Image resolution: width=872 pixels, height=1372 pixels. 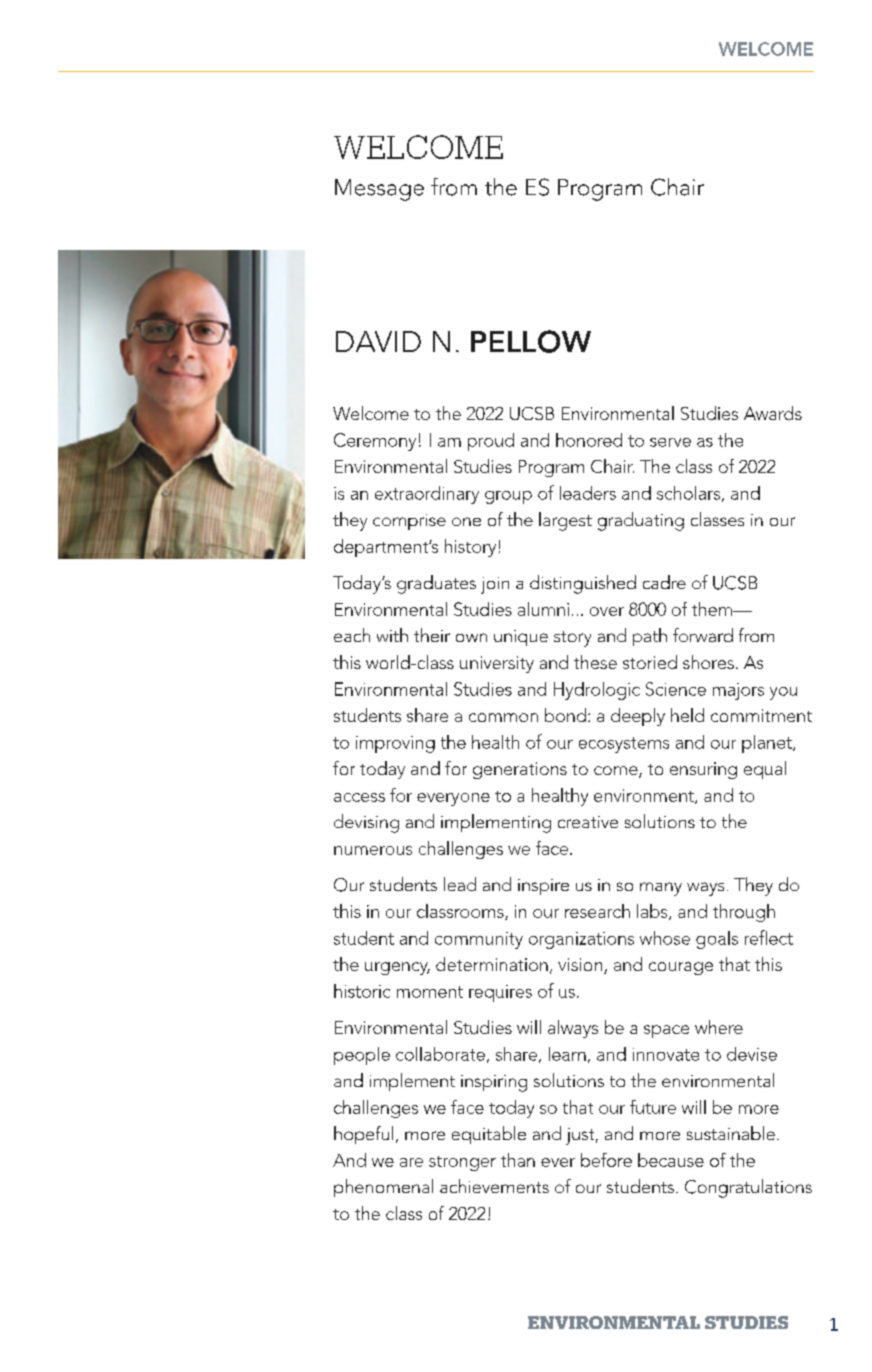 I want to click on with, so click(x=392, y=635).
